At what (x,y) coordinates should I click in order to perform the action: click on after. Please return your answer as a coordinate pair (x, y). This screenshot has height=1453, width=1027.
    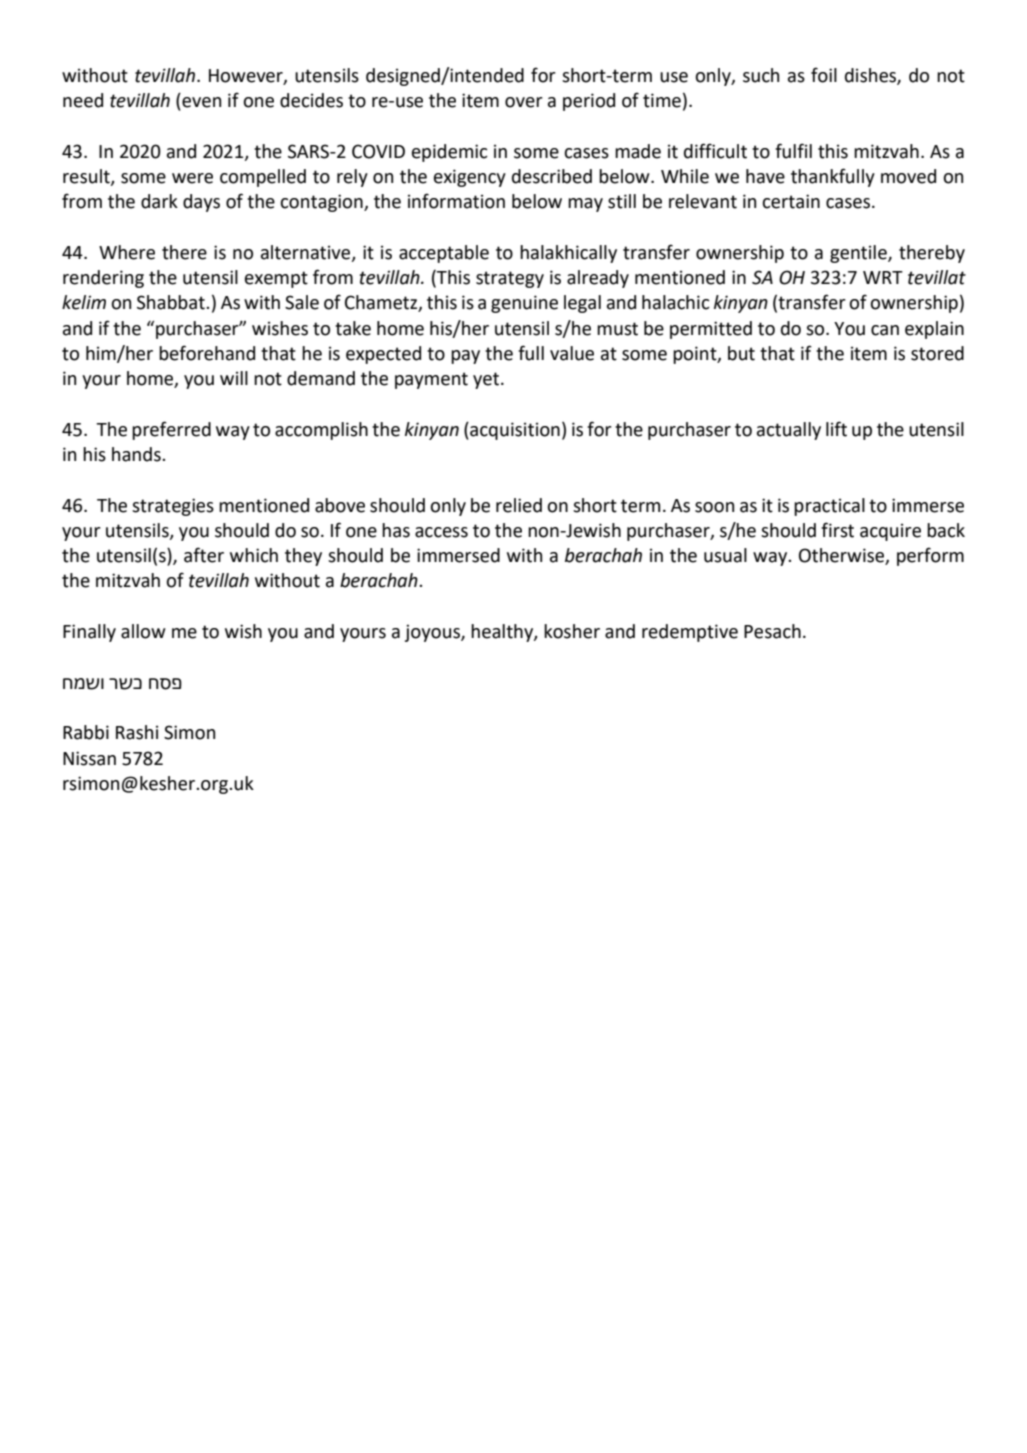
    Looking at the image, I should click on (204, 555).
